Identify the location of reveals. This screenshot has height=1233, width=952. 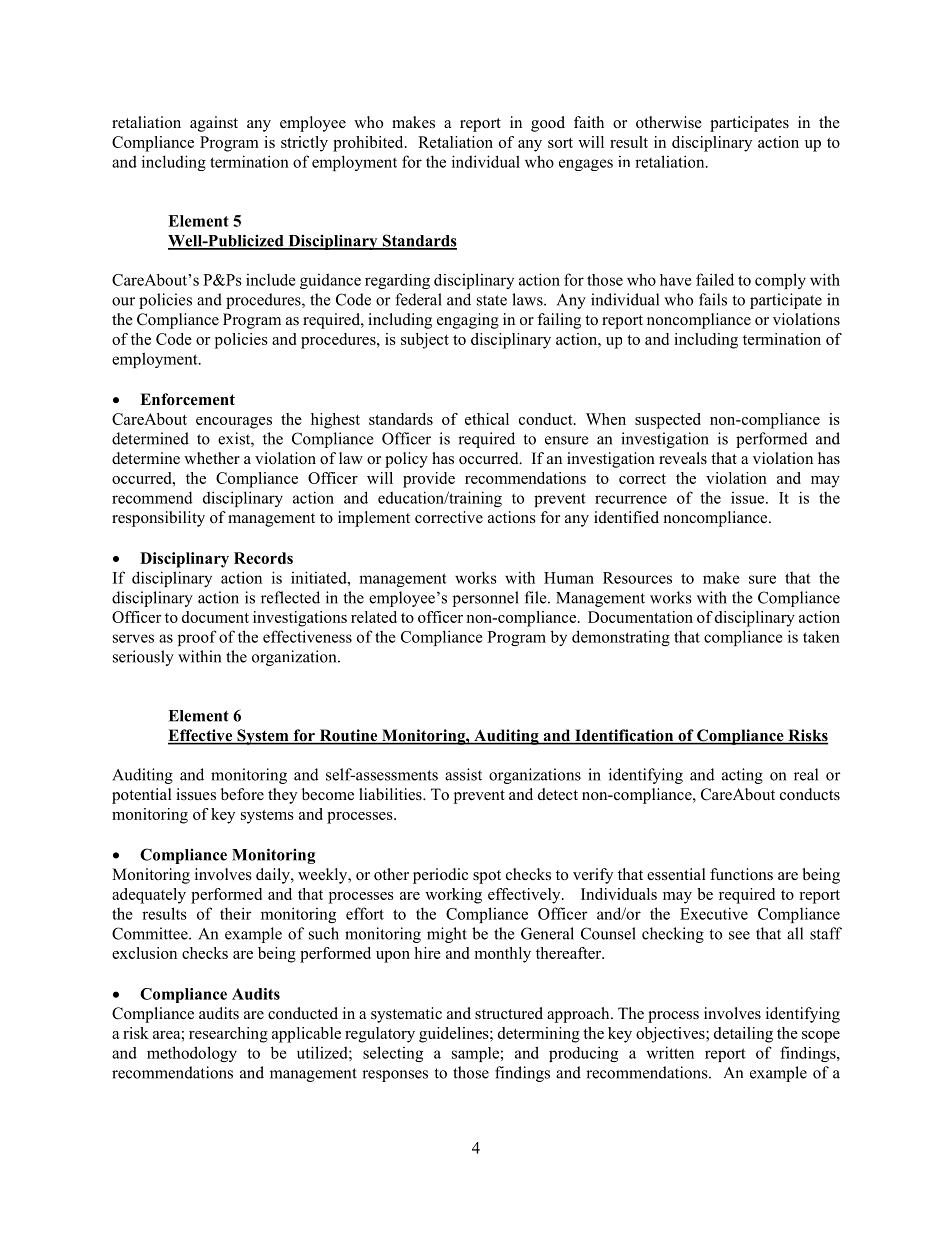
(683, 458).
